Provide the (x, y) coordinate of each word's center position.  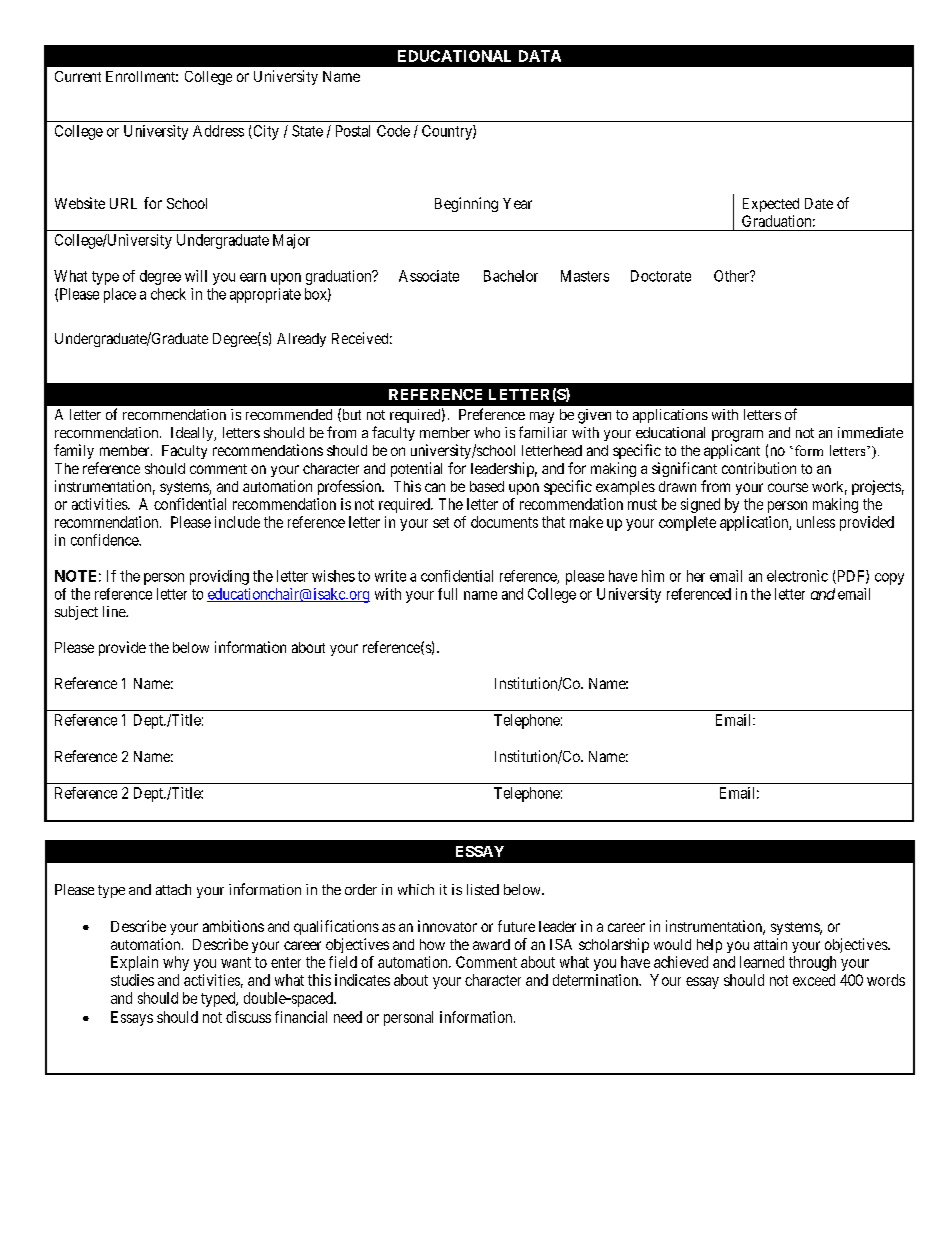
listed (483, 889)
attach (173, 889)
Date (819, 203)
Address (218, 131)
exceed (814, 980)
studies (132, 980)
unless (816, 522)
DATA (540, 56)
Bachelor (511, 276)
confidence (105, 540)
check (168, 294)
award (491, 944)
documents (504, 522)
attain (770, 944)
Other (732, 276)
